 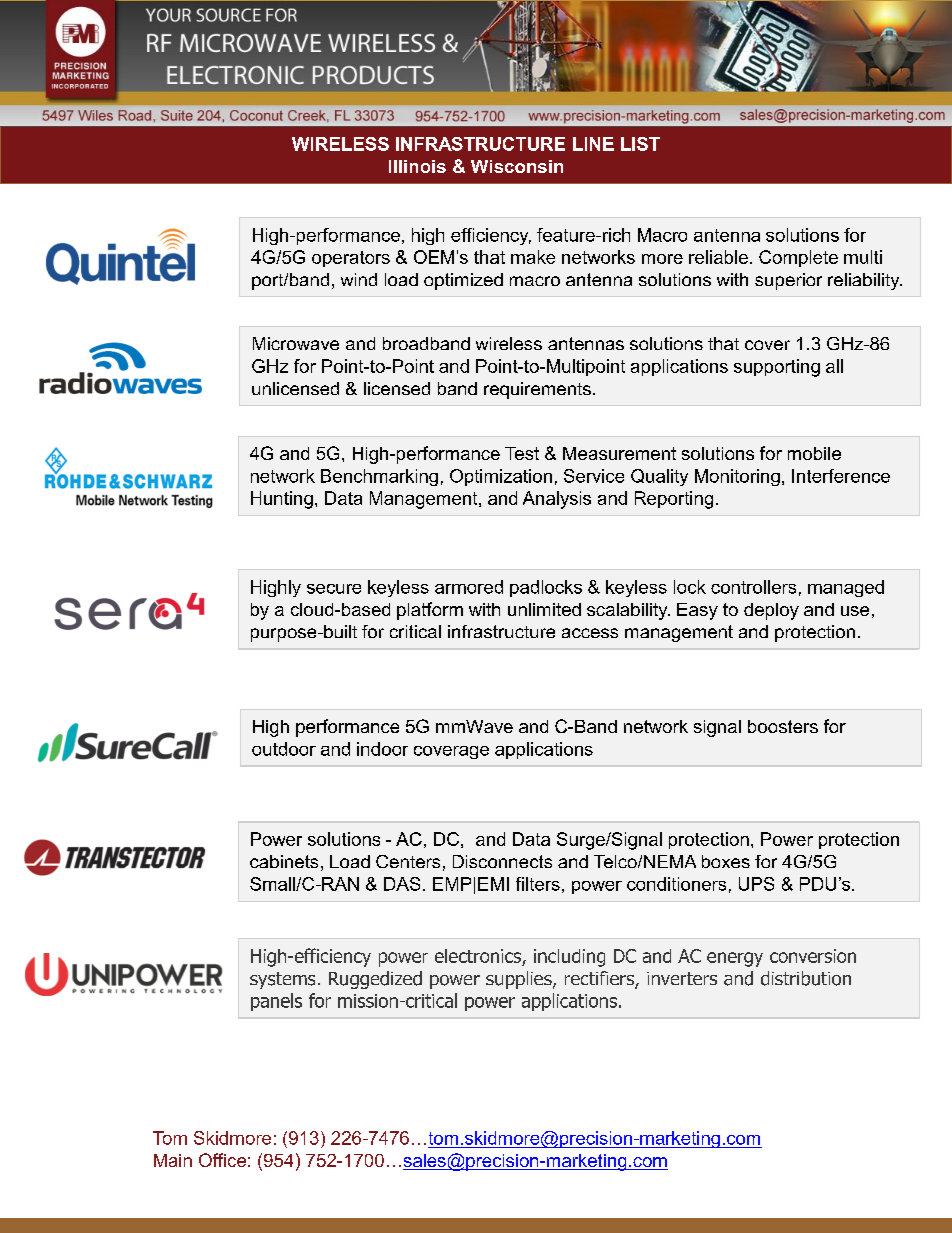 What do you see at coordinates (814, 453) in the screenshot?
I see `mobile` at bounding box center [814, 453].
